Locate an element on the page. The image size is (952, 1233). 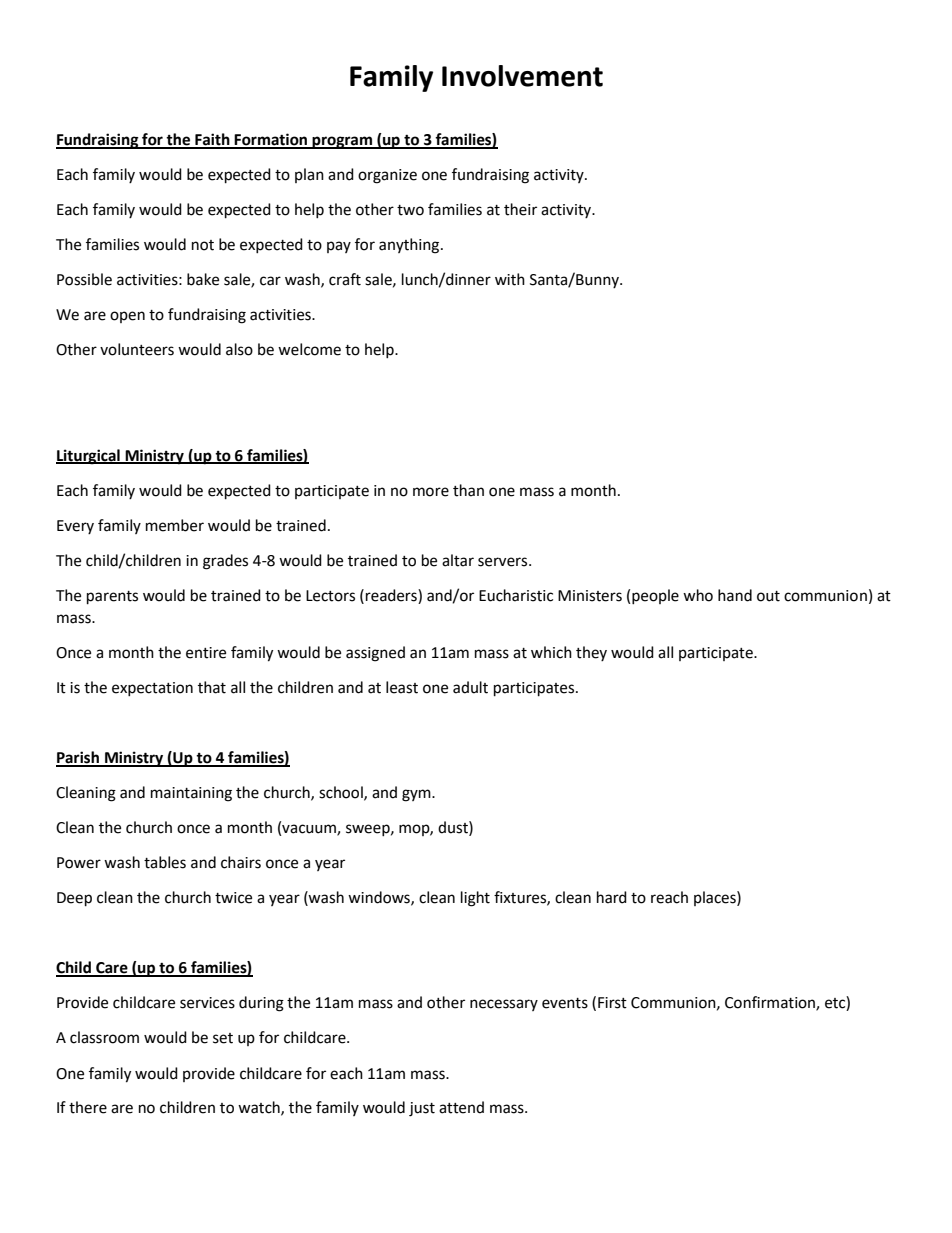
classroom is located at coordinates (104, 1037).
